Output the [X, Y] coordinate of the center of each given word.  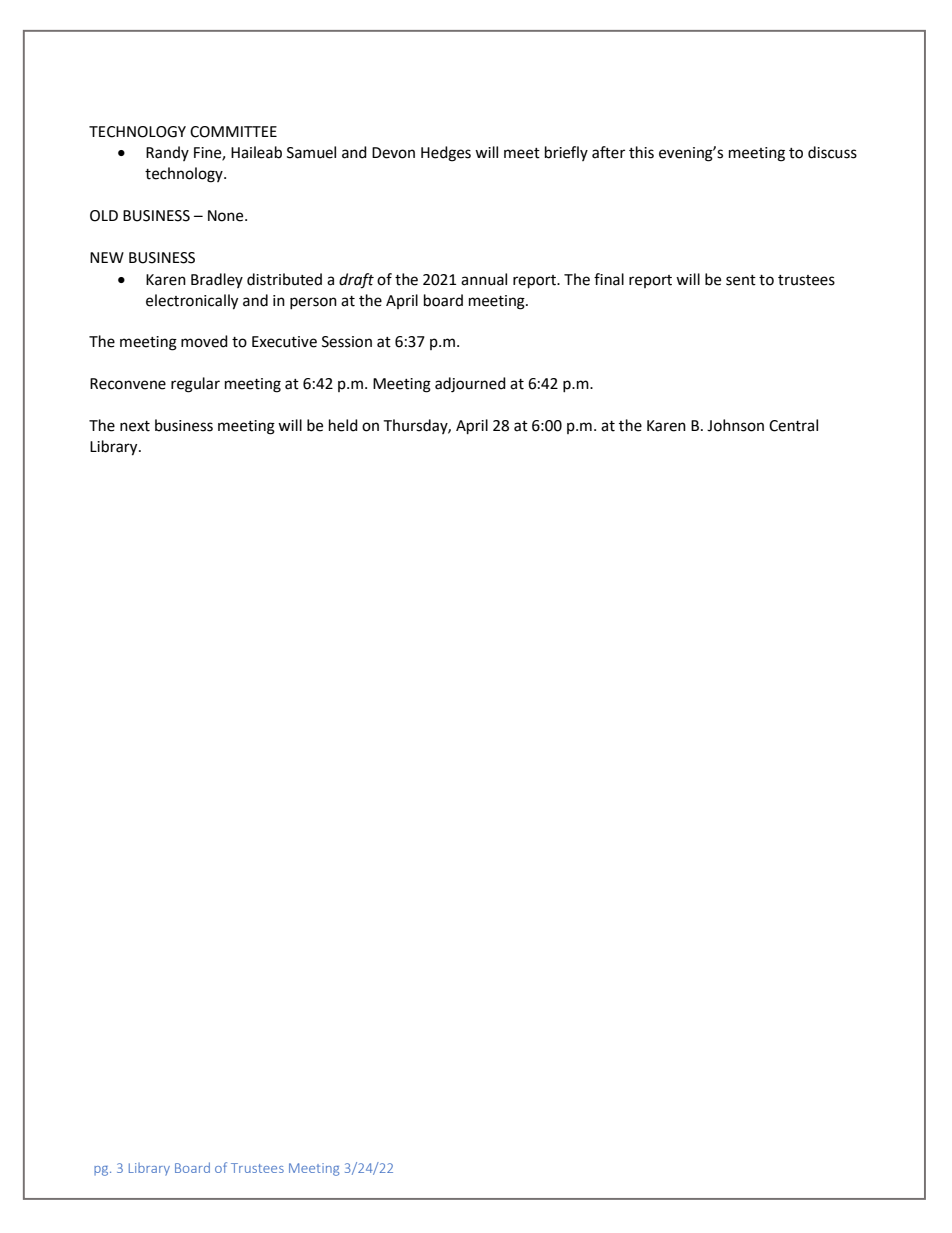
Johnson [735, 425]
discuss [832, 152]
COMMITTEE [233, 132]
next [135, 426]
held [343, 425]
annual [484, 279]
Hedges [446, 154]
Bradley [217, 280]
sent [741, 280]
